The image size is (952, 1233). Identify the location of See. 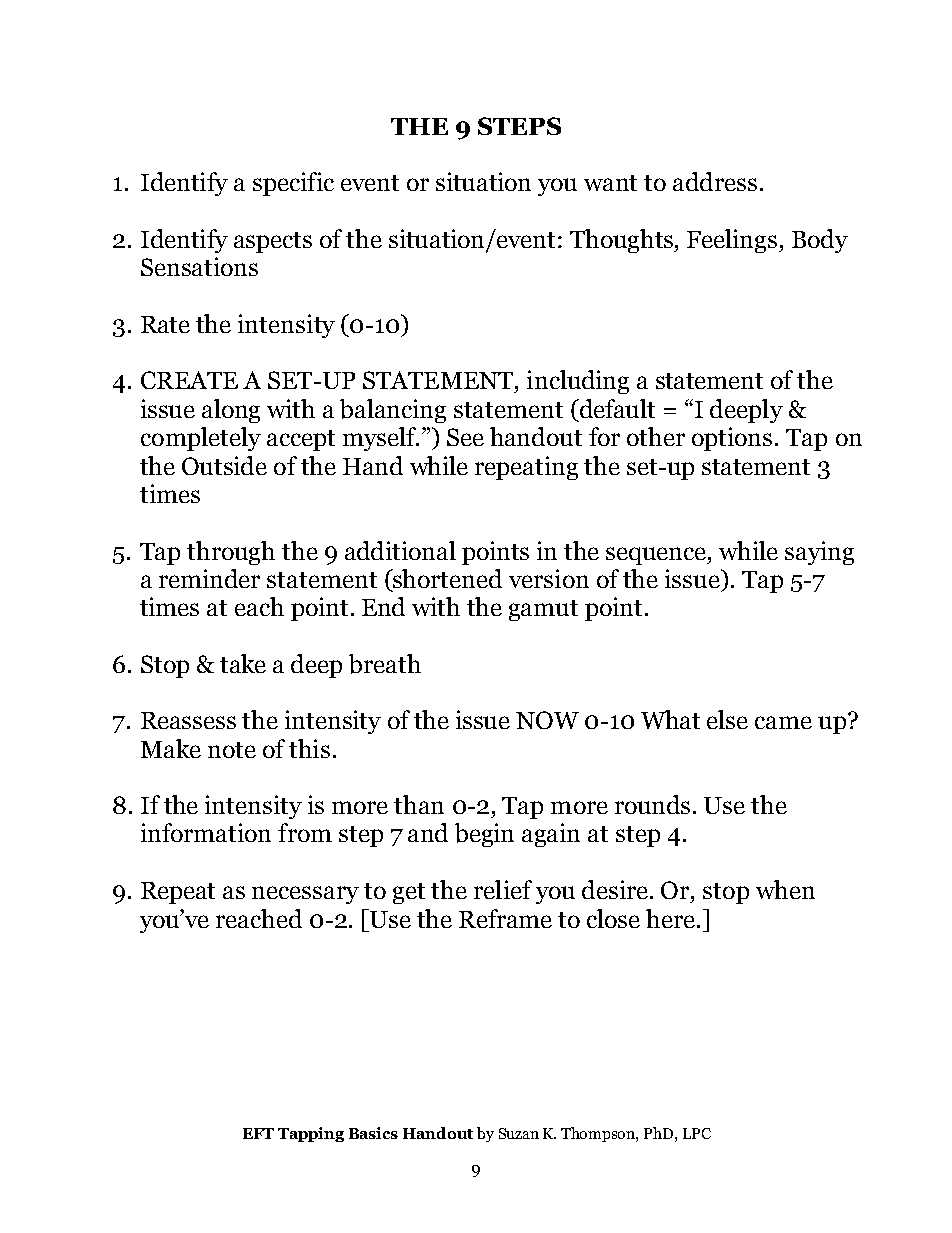
(465, 437).
